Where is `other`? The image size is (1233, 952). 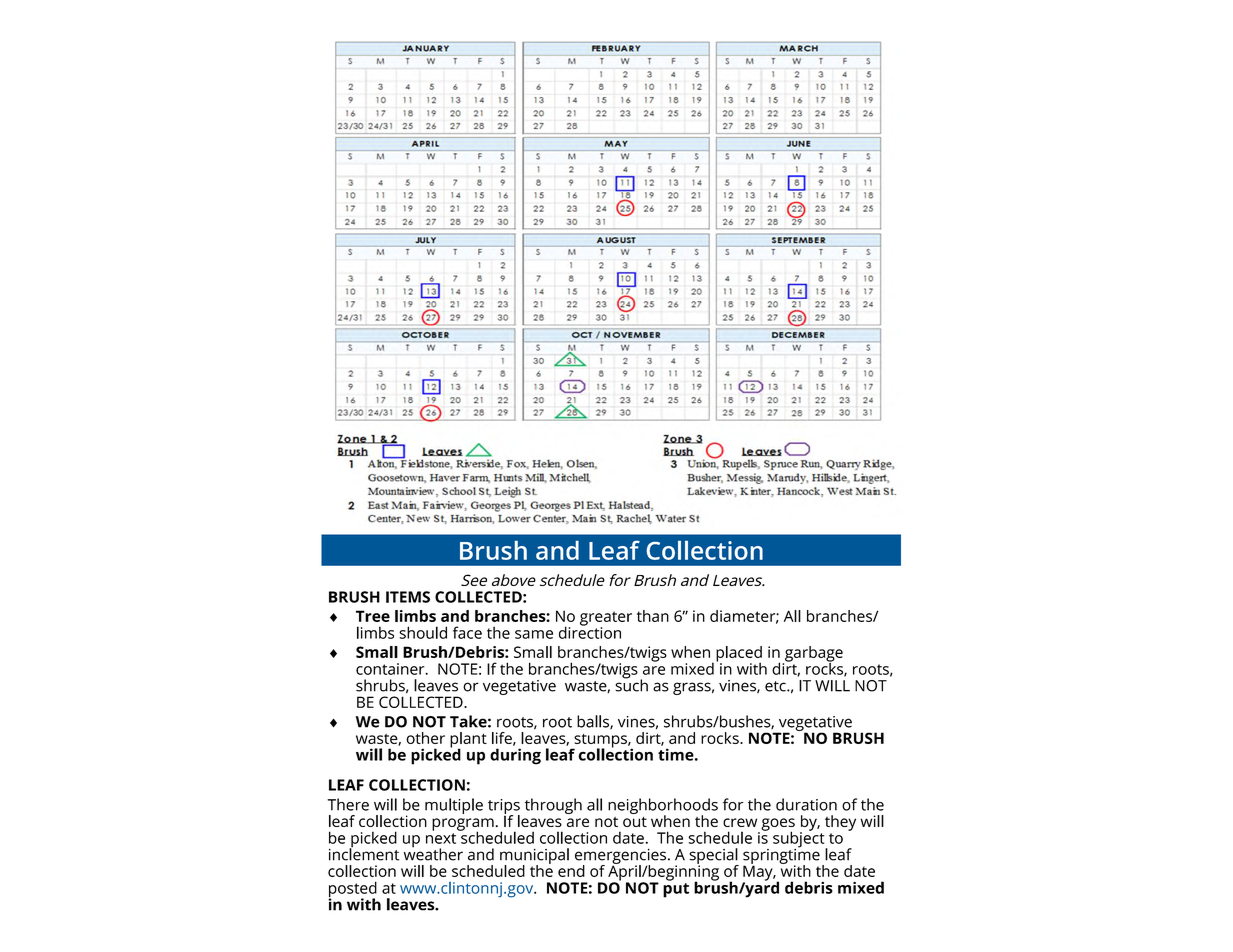 other is located at coordinates (425, 738).
